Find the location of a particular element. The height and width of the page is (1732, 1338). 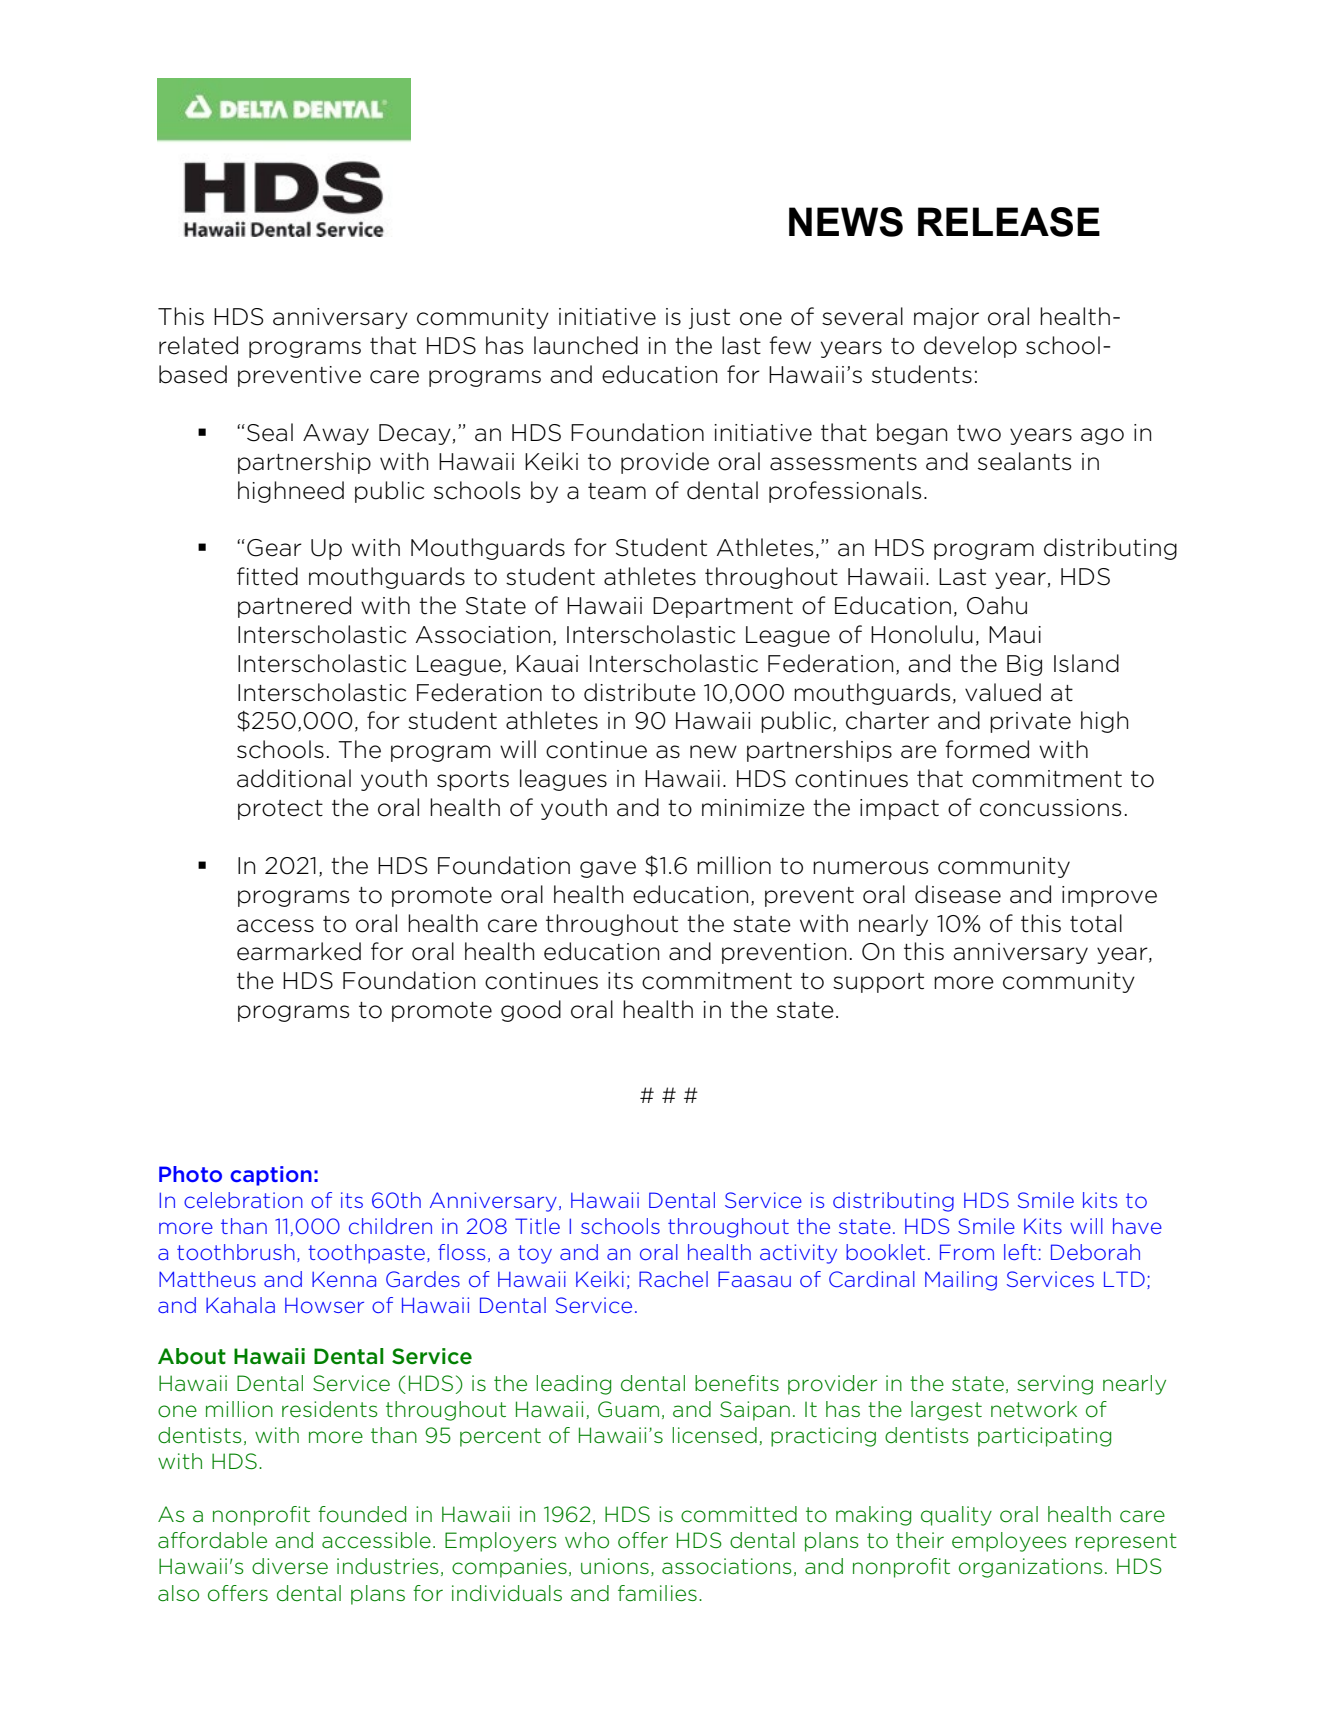

earmarked is located at coordinates (299, 951).
